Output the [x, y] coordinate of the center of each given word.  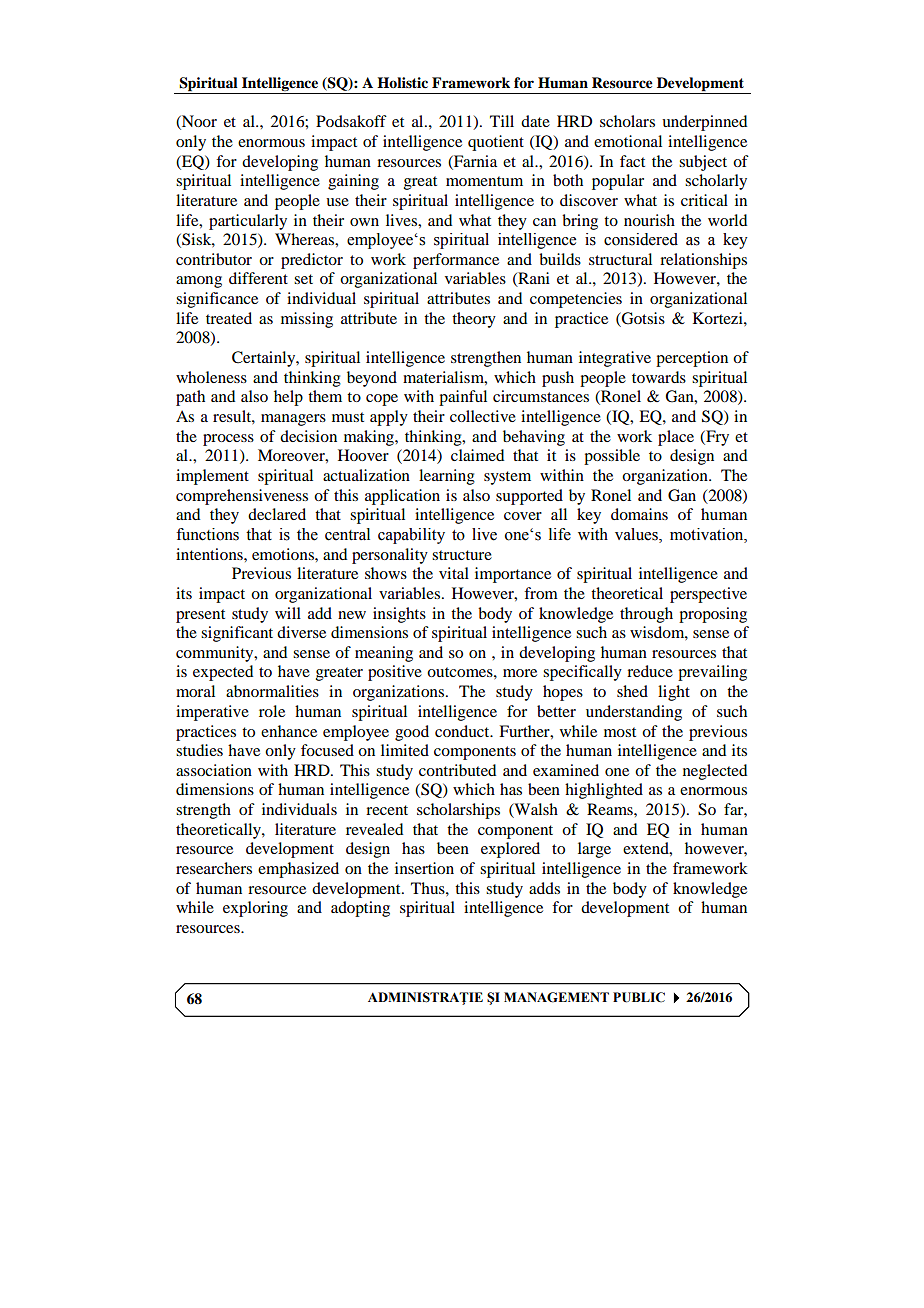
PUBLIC [639, 997]
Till [502, 121]
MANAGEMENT [556, 997]
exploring [255, 909]
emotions [284, 554]
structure [462, 555]
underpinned [704, 123]
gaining [353, 182]
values [637, 535]
